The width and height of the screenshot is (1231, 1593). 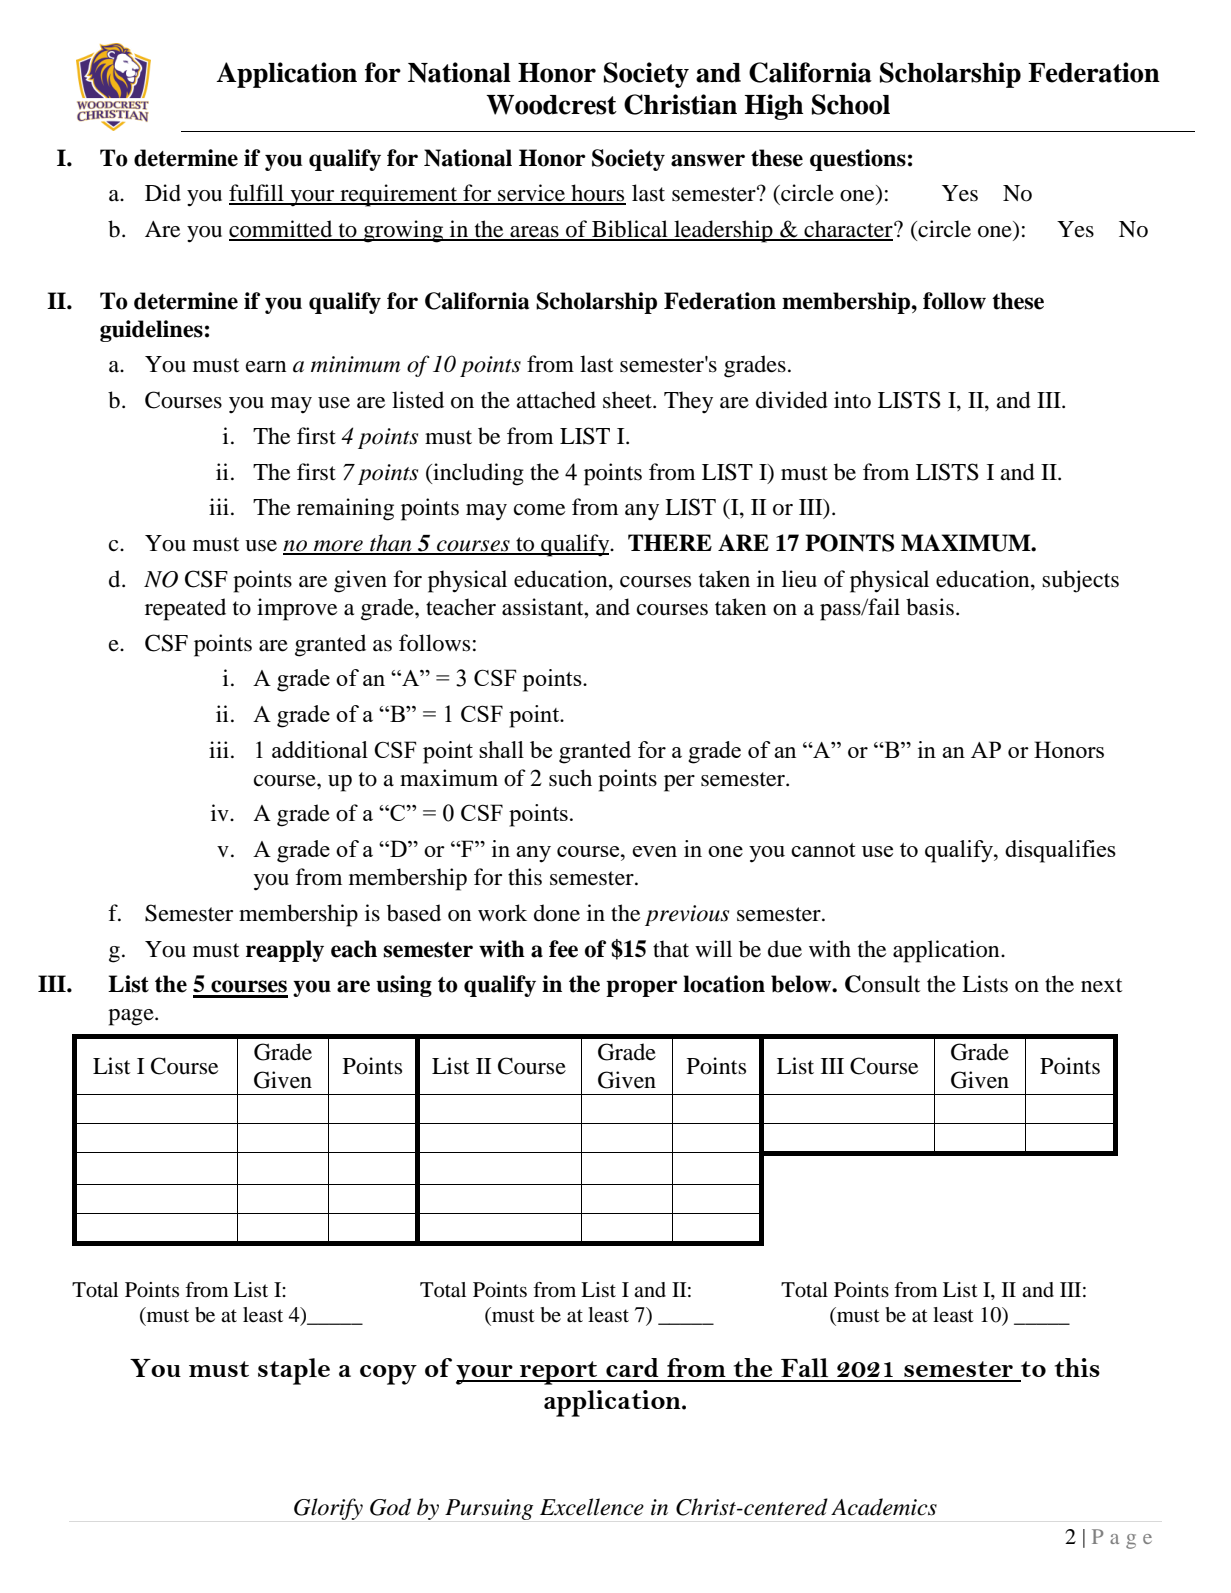 I want to click on THERE, so click(x=670, y=542).
